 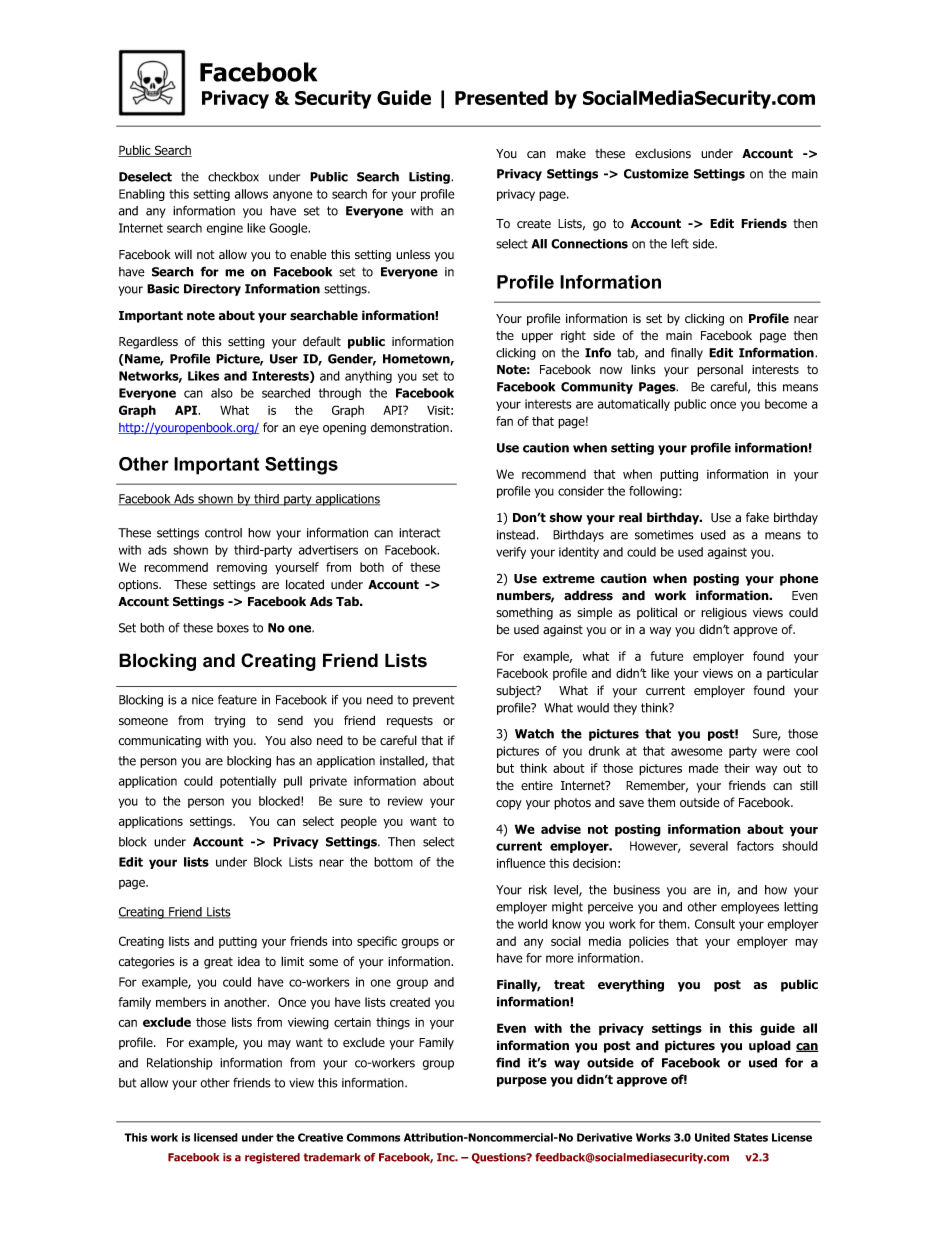 What do you see at coordinates (233, 177) in the screenshot?
I see `checkbox` at bounding box center [233, 177].
